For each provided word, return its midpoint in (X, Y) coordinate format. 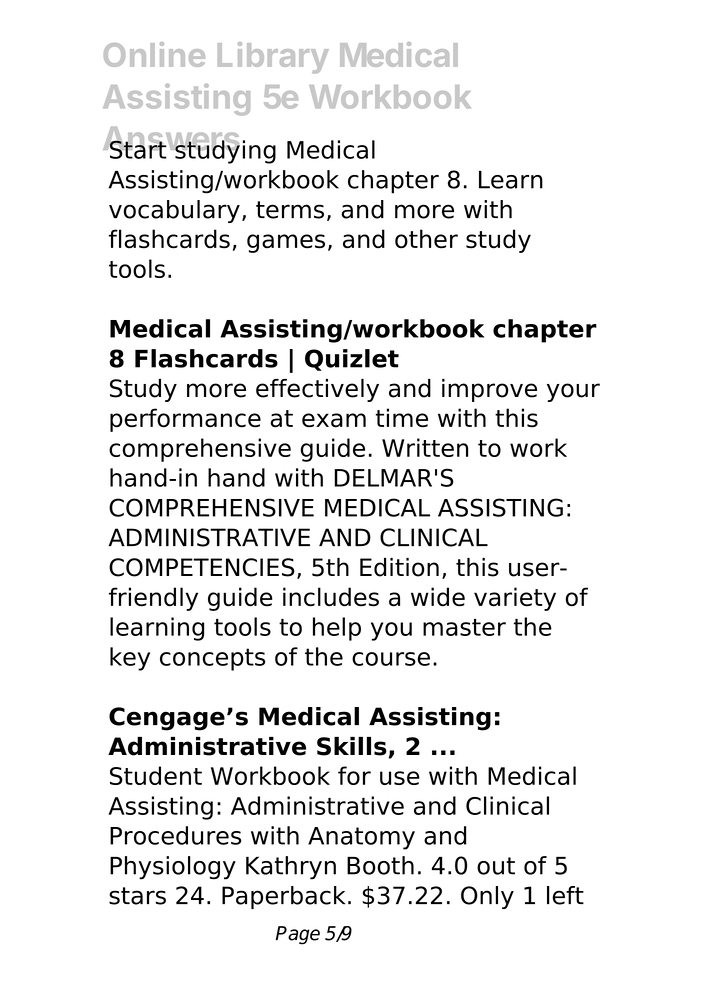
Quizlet (352, 360)
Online (154, 54)
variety (515, 599)
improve (489, 390)
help (337, 629)
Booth (380, 865)
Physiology (173, 868)
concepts (212, 659)
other (426, 239)
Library (273, 57)
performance (185, 420)
